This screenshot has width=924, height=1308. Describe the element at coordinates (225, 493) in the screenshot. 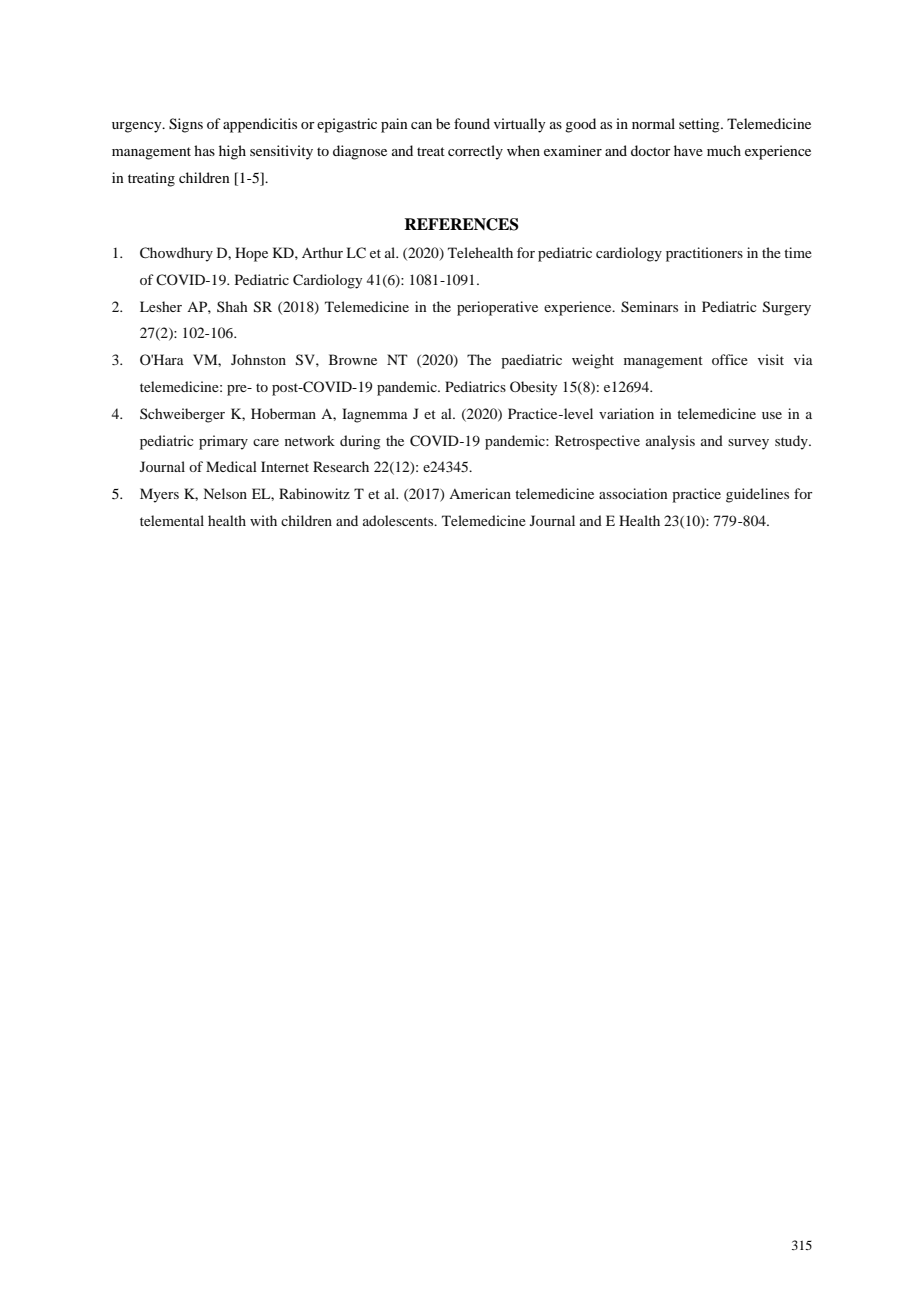

I see `Nelson` at that location.
